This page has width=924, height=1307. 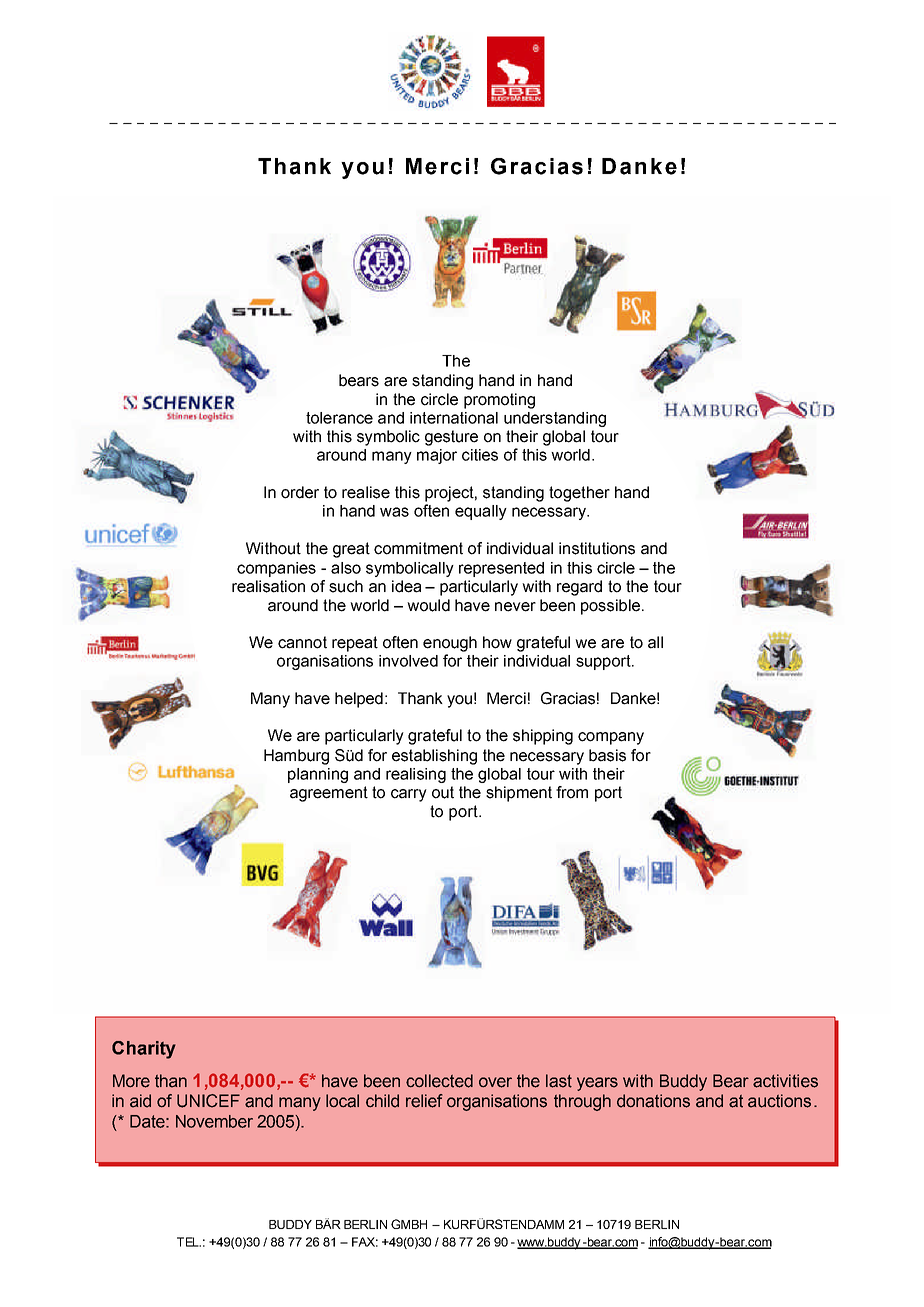 What do you see at coordinates (572, 792) in the page?
I see `from` at bounding box center [572, 792].
